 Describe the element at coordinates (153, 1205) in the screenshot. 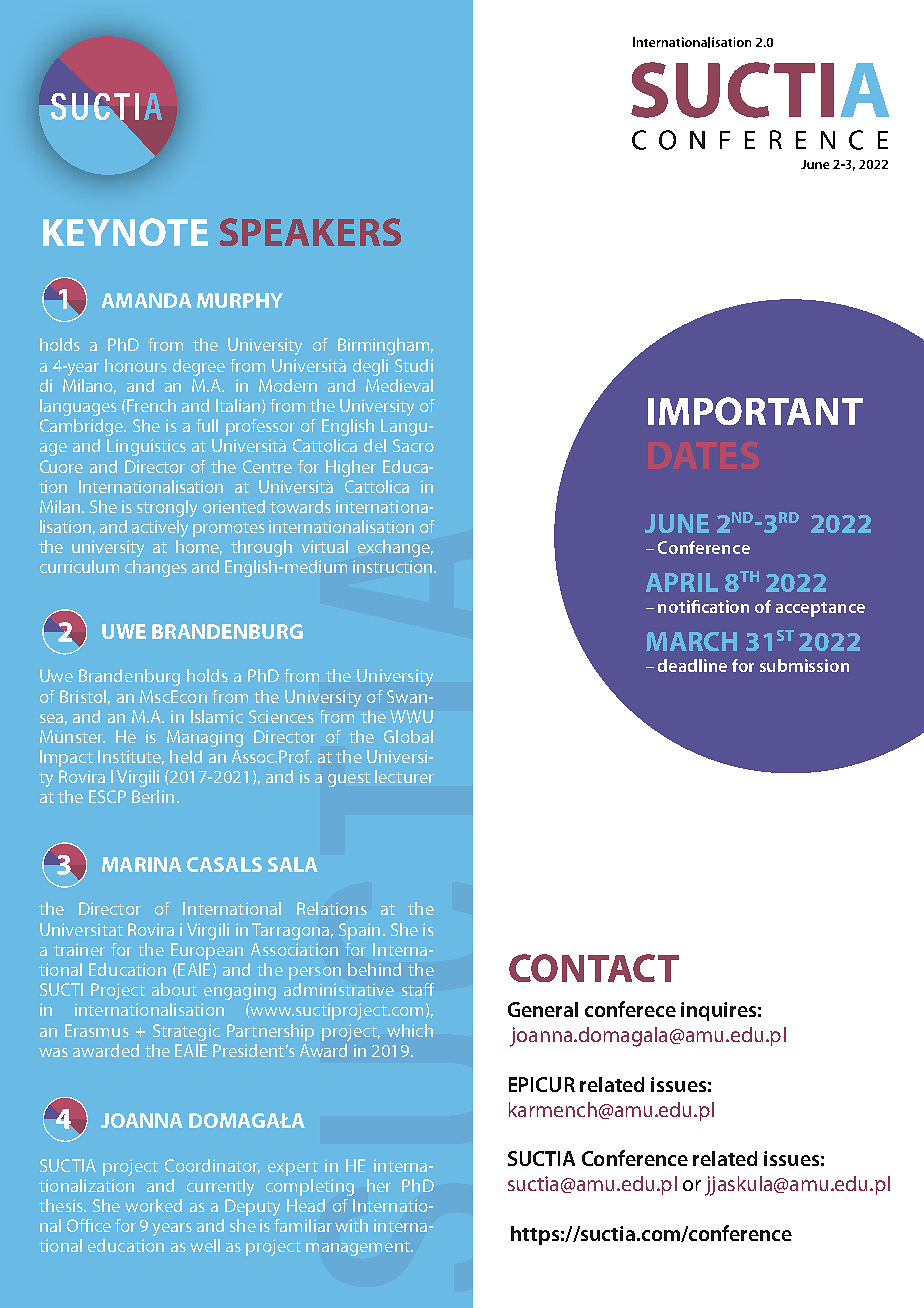

I see `worked` at that location.
